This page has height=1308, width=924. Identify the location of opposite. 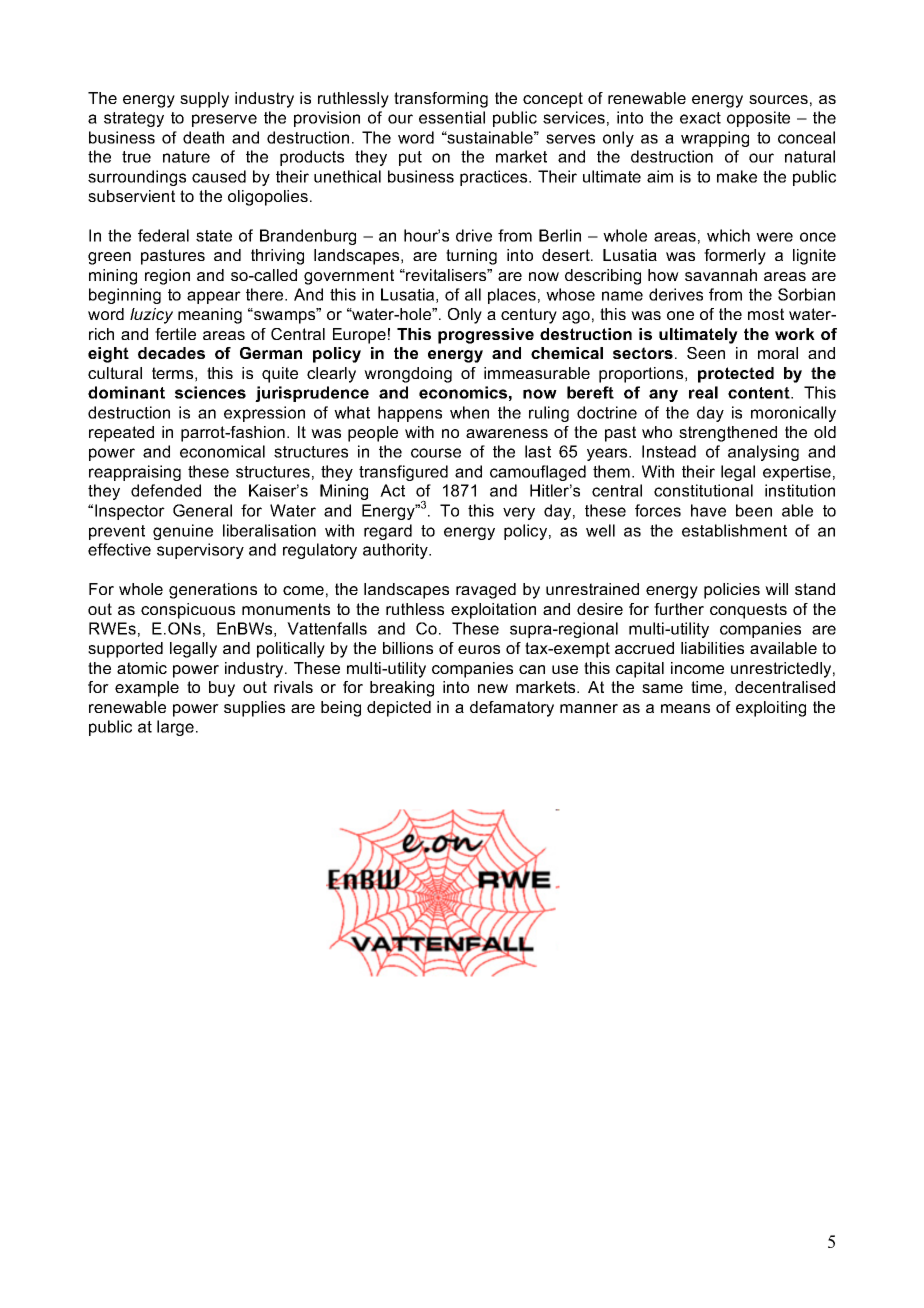
(758, 119).
